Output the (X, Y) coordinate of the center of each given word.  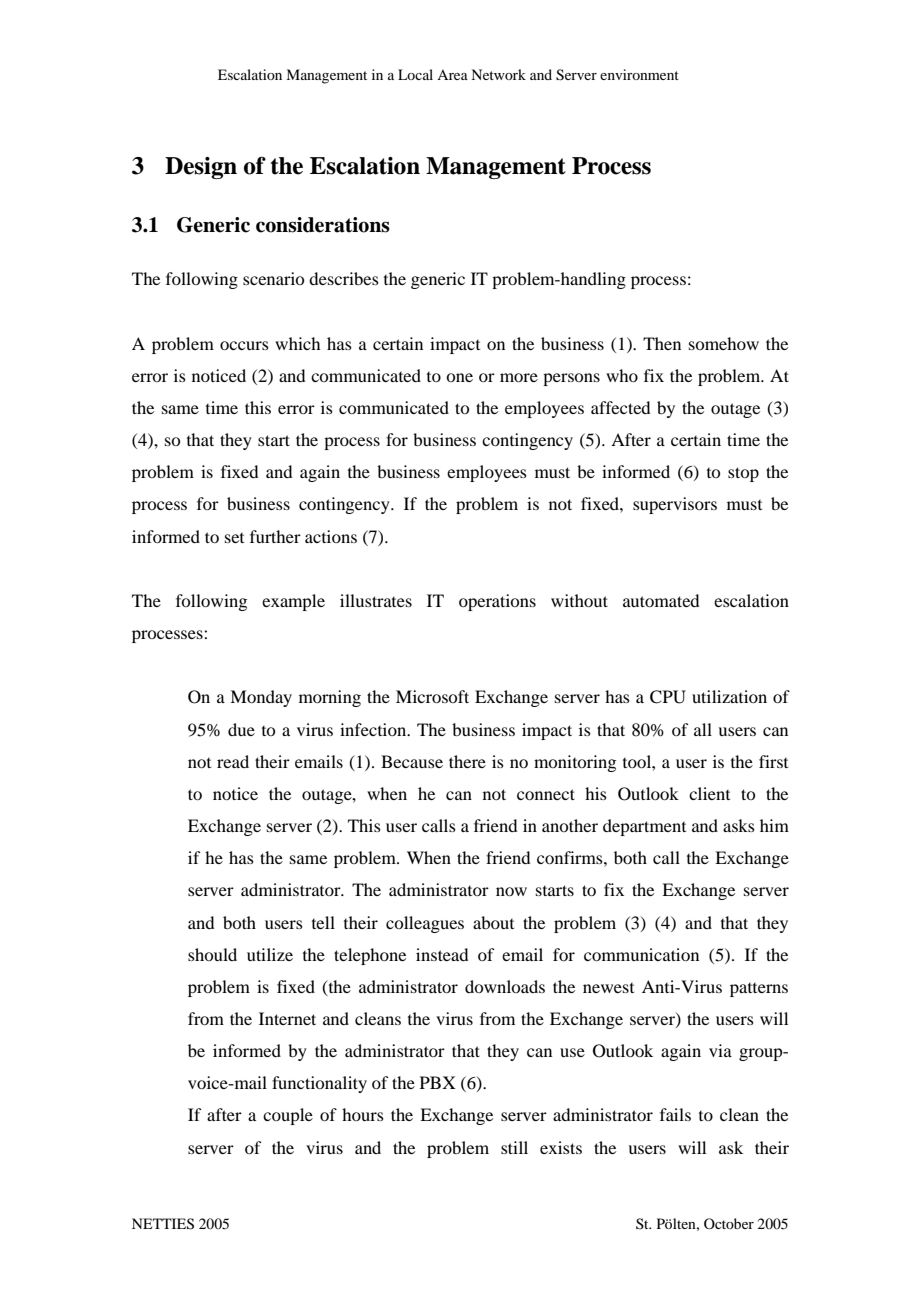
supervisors (675, 505)
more (519, 377)
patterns (759, 990)
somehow (724, 343)
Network (498, 74)
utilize (270, 954)
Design (201, 168)
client (709, 793)
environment (639, 74)
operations (497, 602)
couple (288, 1116)
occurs (244, 345)
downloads (505, 986)
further (275, 536)
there (467, 761)
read (233, 761)
